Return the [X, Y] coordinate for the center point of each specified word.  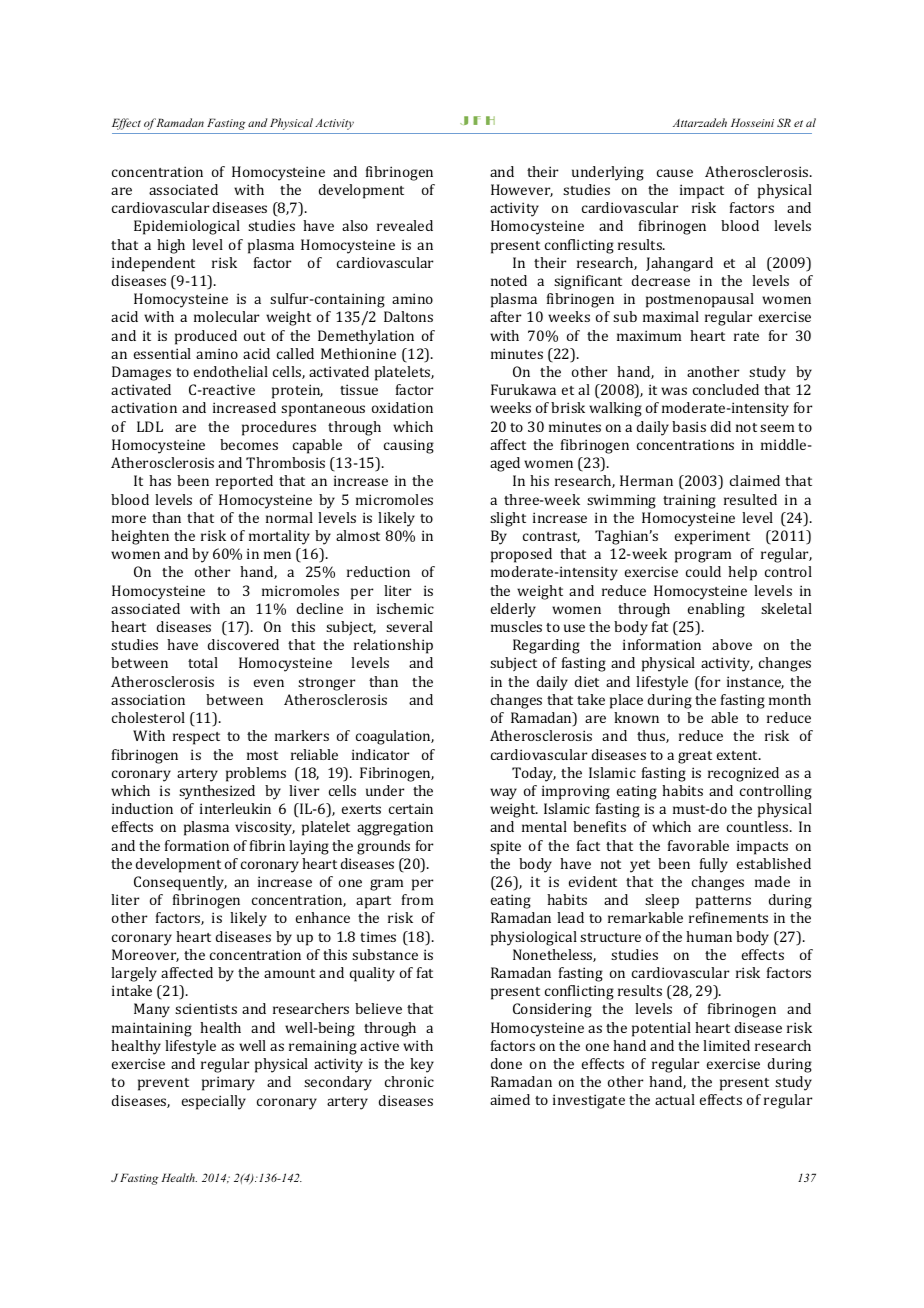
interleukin [235, 808]
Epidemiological [187, 227]
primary [228, 1083]
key [422, 1065]
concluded [726, 389]
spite [505, 847]
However [522, 190]
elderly [513, 610]
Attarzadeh [700, 122]
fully [714, 865]
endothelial [231, 371]
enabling [716, 610]
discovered [243, 644]
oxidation [402, 407]
